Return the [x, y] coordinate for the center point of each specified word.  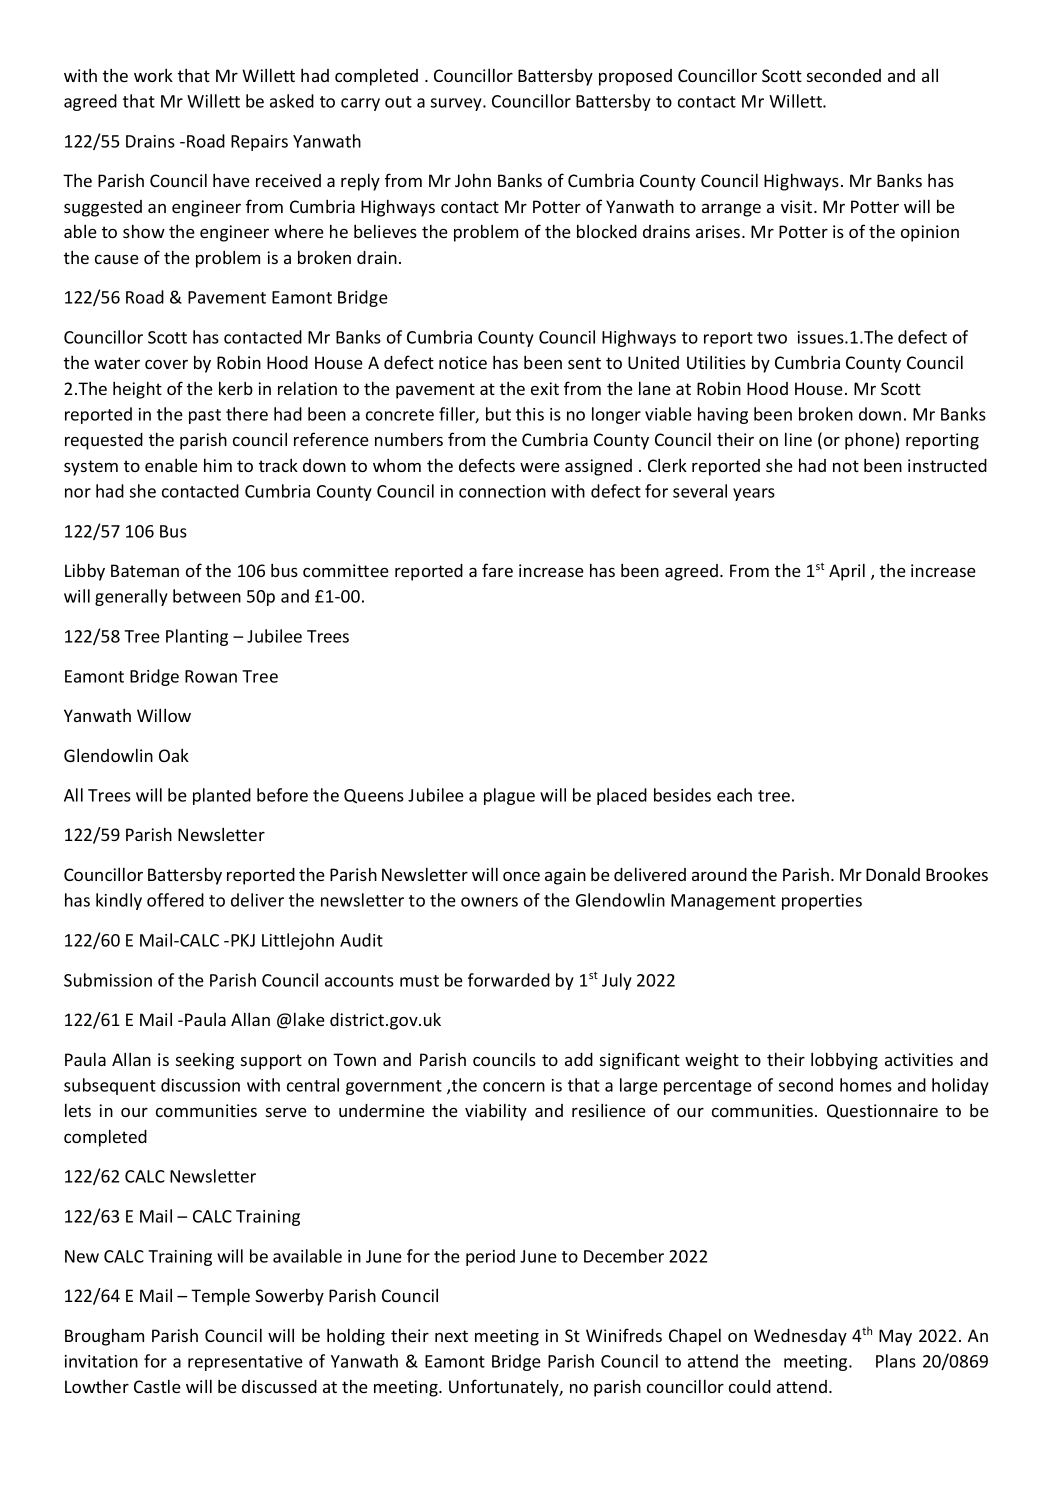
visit [798, 206]
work [153, 75]
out [398, 102]
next [451, 1336]
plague [509, 796]
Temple [220, 1297]
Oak [174, 755]
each [734, 795]
